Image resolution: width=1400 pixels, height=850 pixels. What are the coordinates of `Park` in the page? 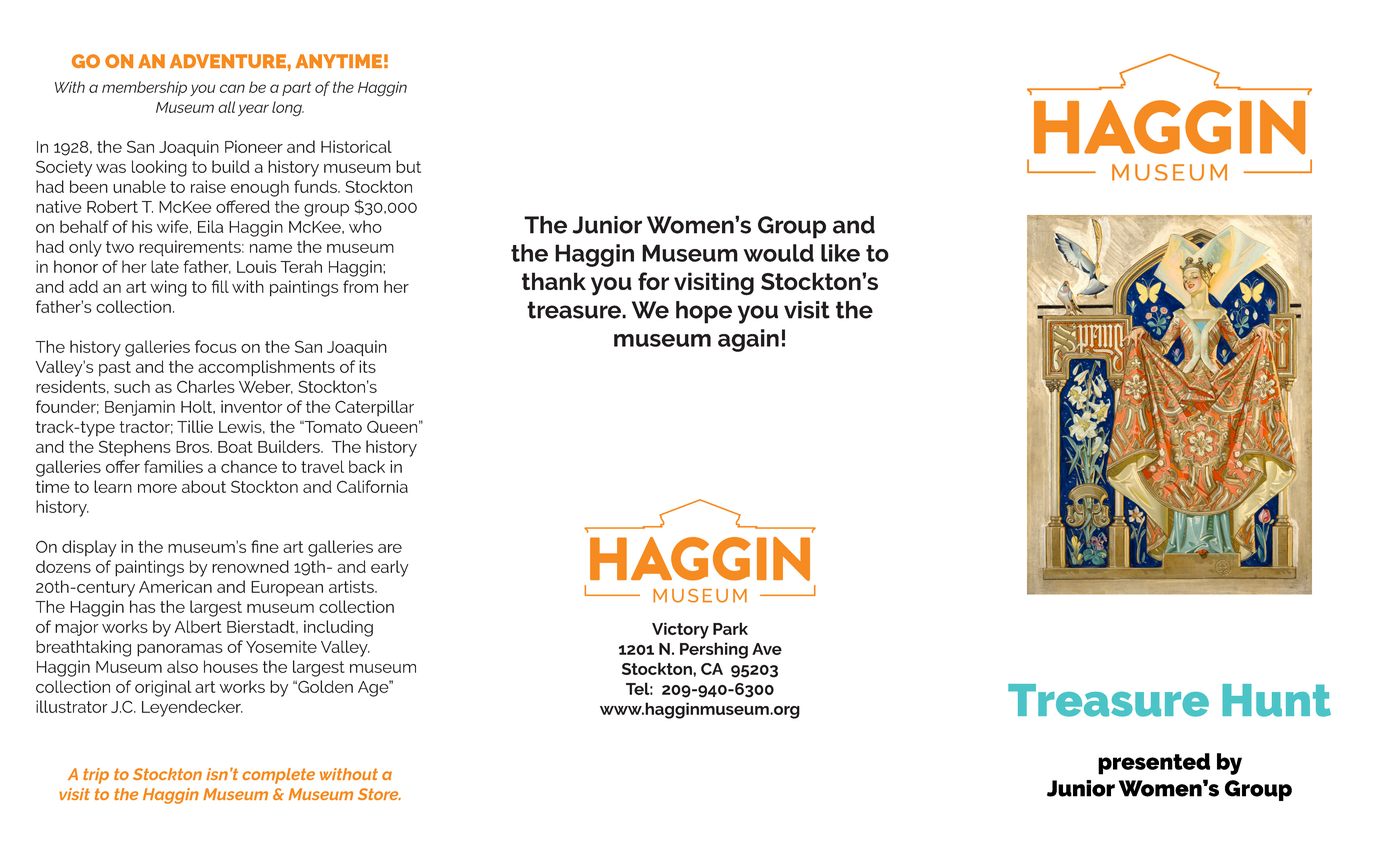 It's located at (730, 628).
